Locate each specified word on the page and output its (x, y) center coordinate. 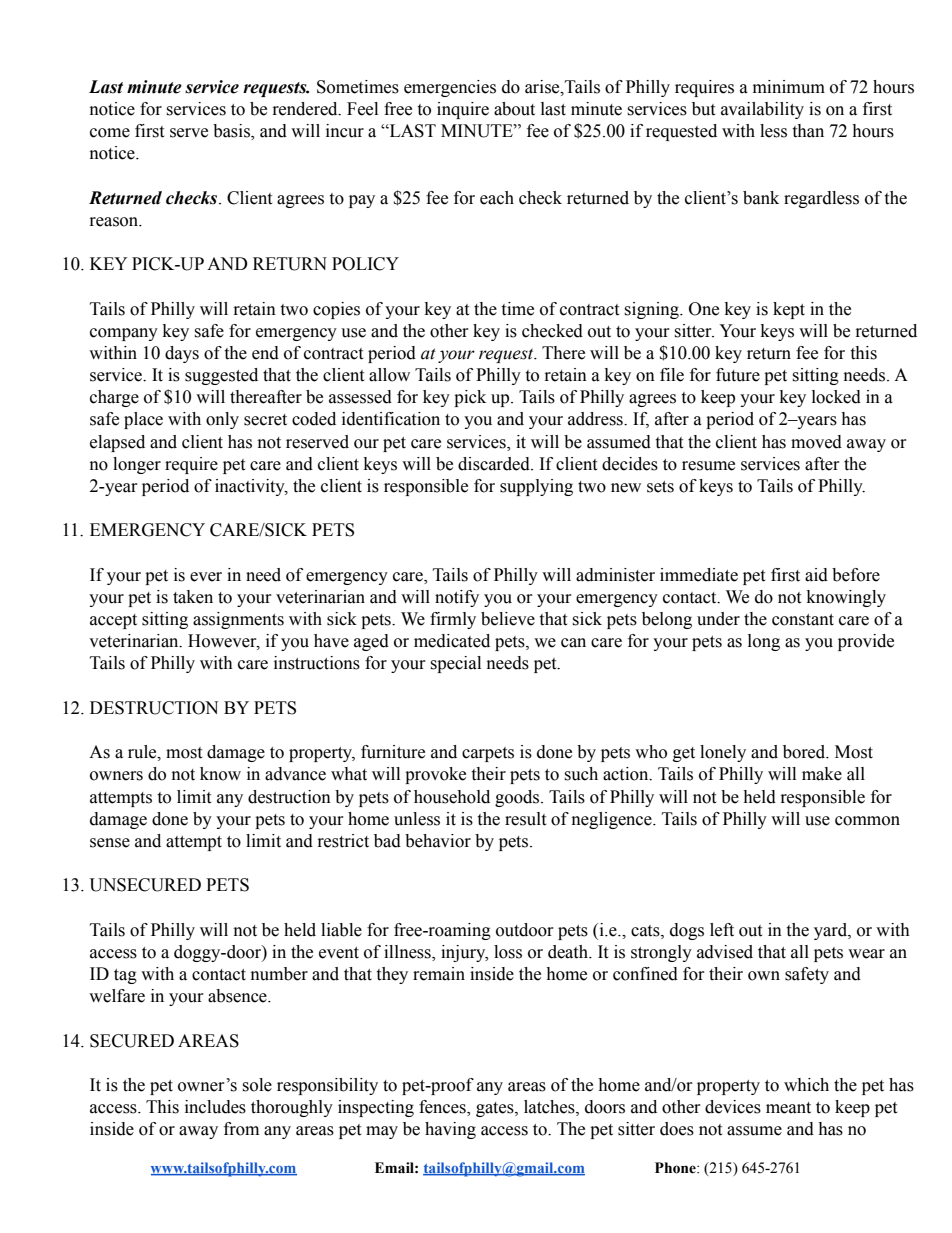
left (722, 930)
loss (508, 952)
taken (193, 597)
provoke (435, 775)
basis (232, 132)
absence (238, 996)
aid (816, 575)
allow (389, 375)
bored (805, 752)
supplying (536, 487)
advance (295, 774)
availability (762, 110)
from (241, 1129)
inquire (463, 110)
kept (789, 310)
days (182, 354)
